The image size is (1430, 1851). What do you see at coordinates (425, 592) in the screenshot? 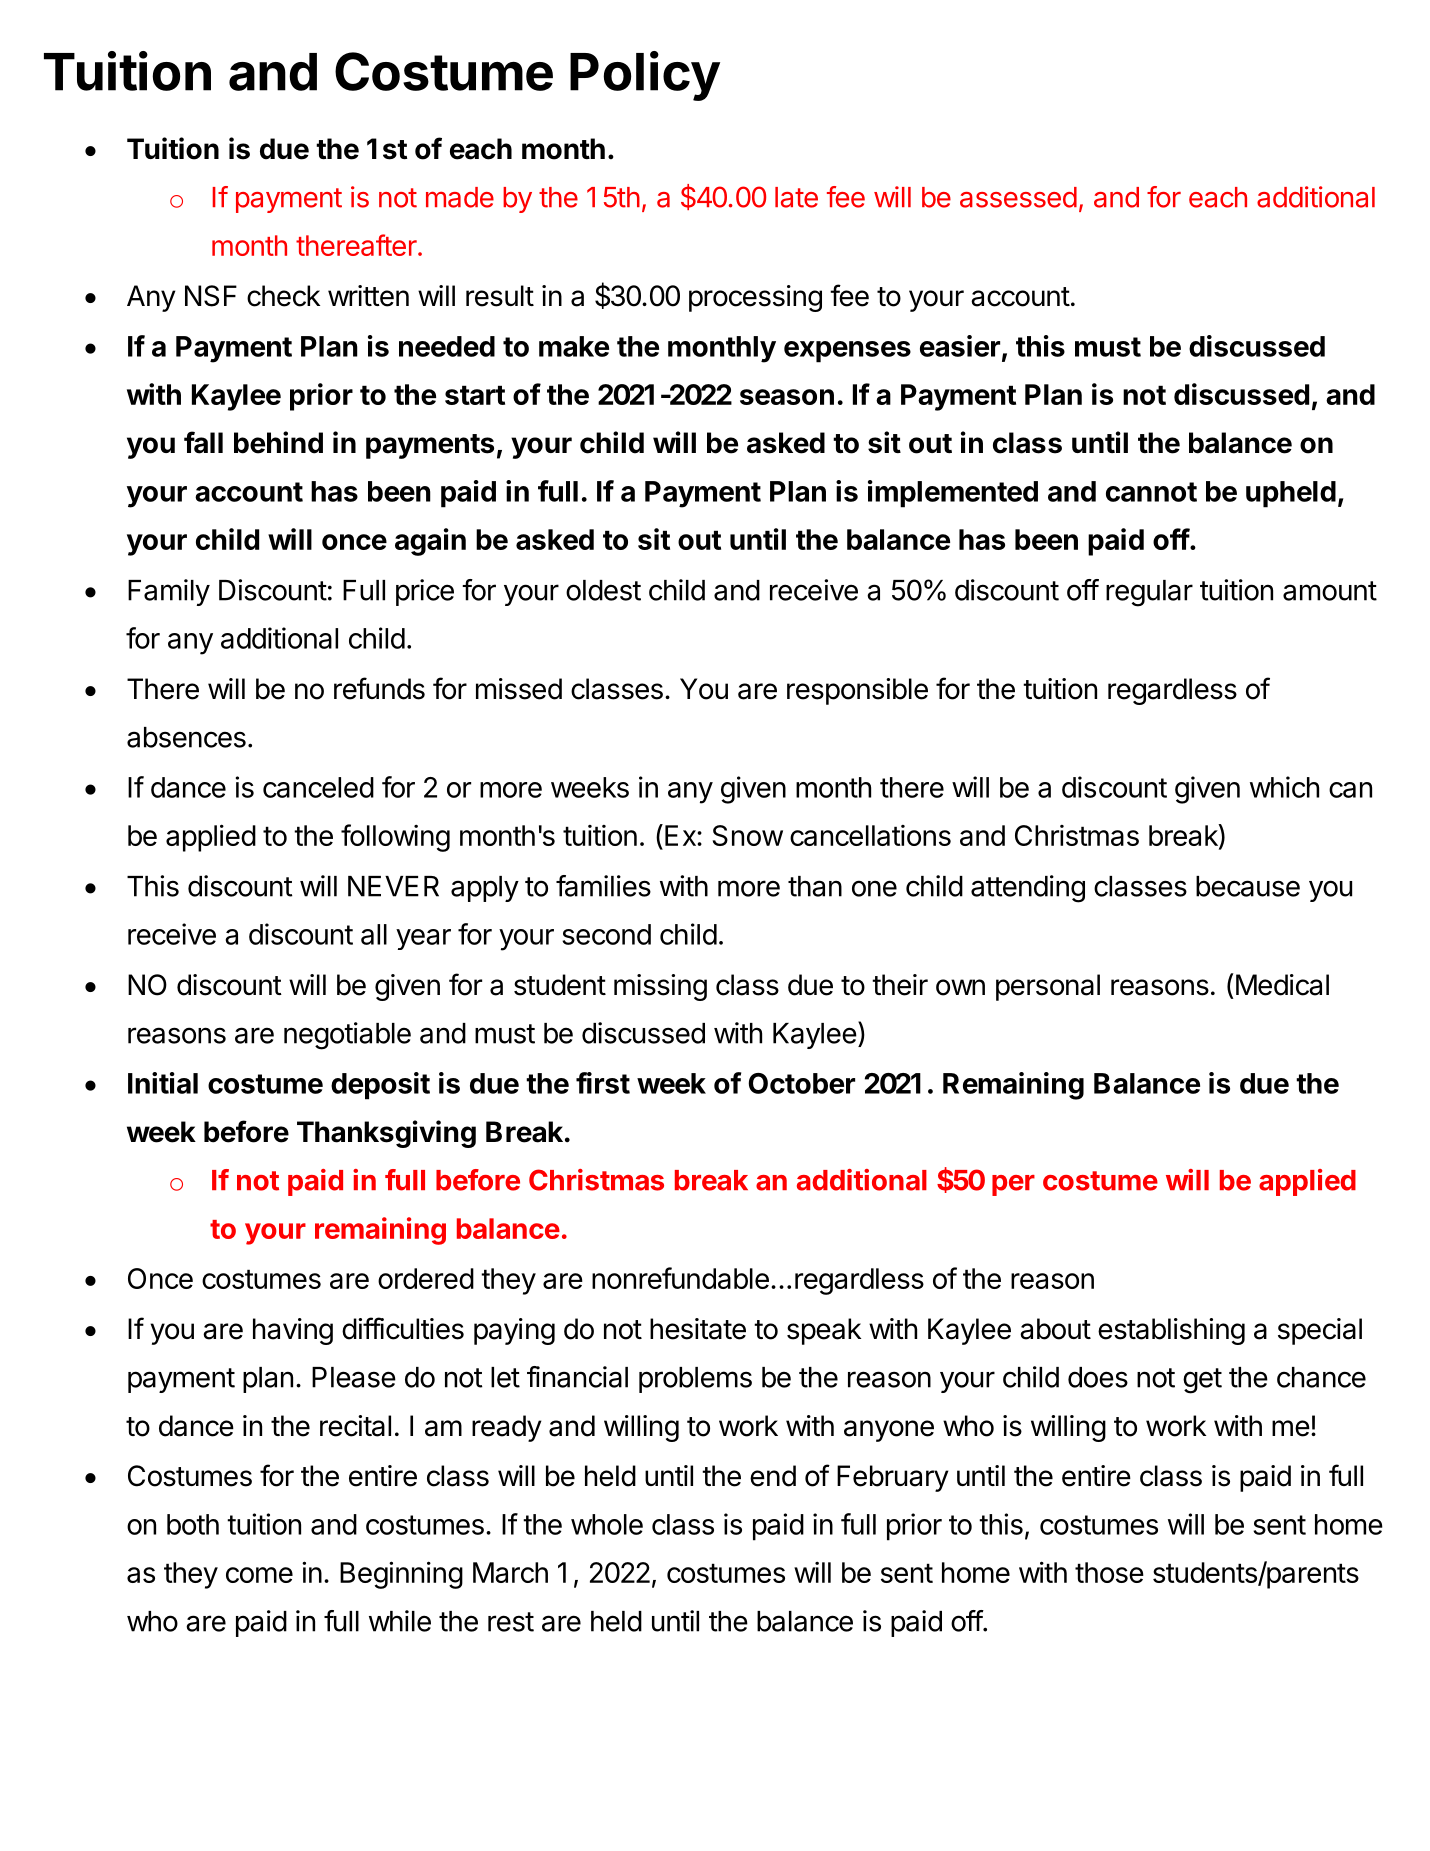
I see `price` at bounding box center [425, 592].
